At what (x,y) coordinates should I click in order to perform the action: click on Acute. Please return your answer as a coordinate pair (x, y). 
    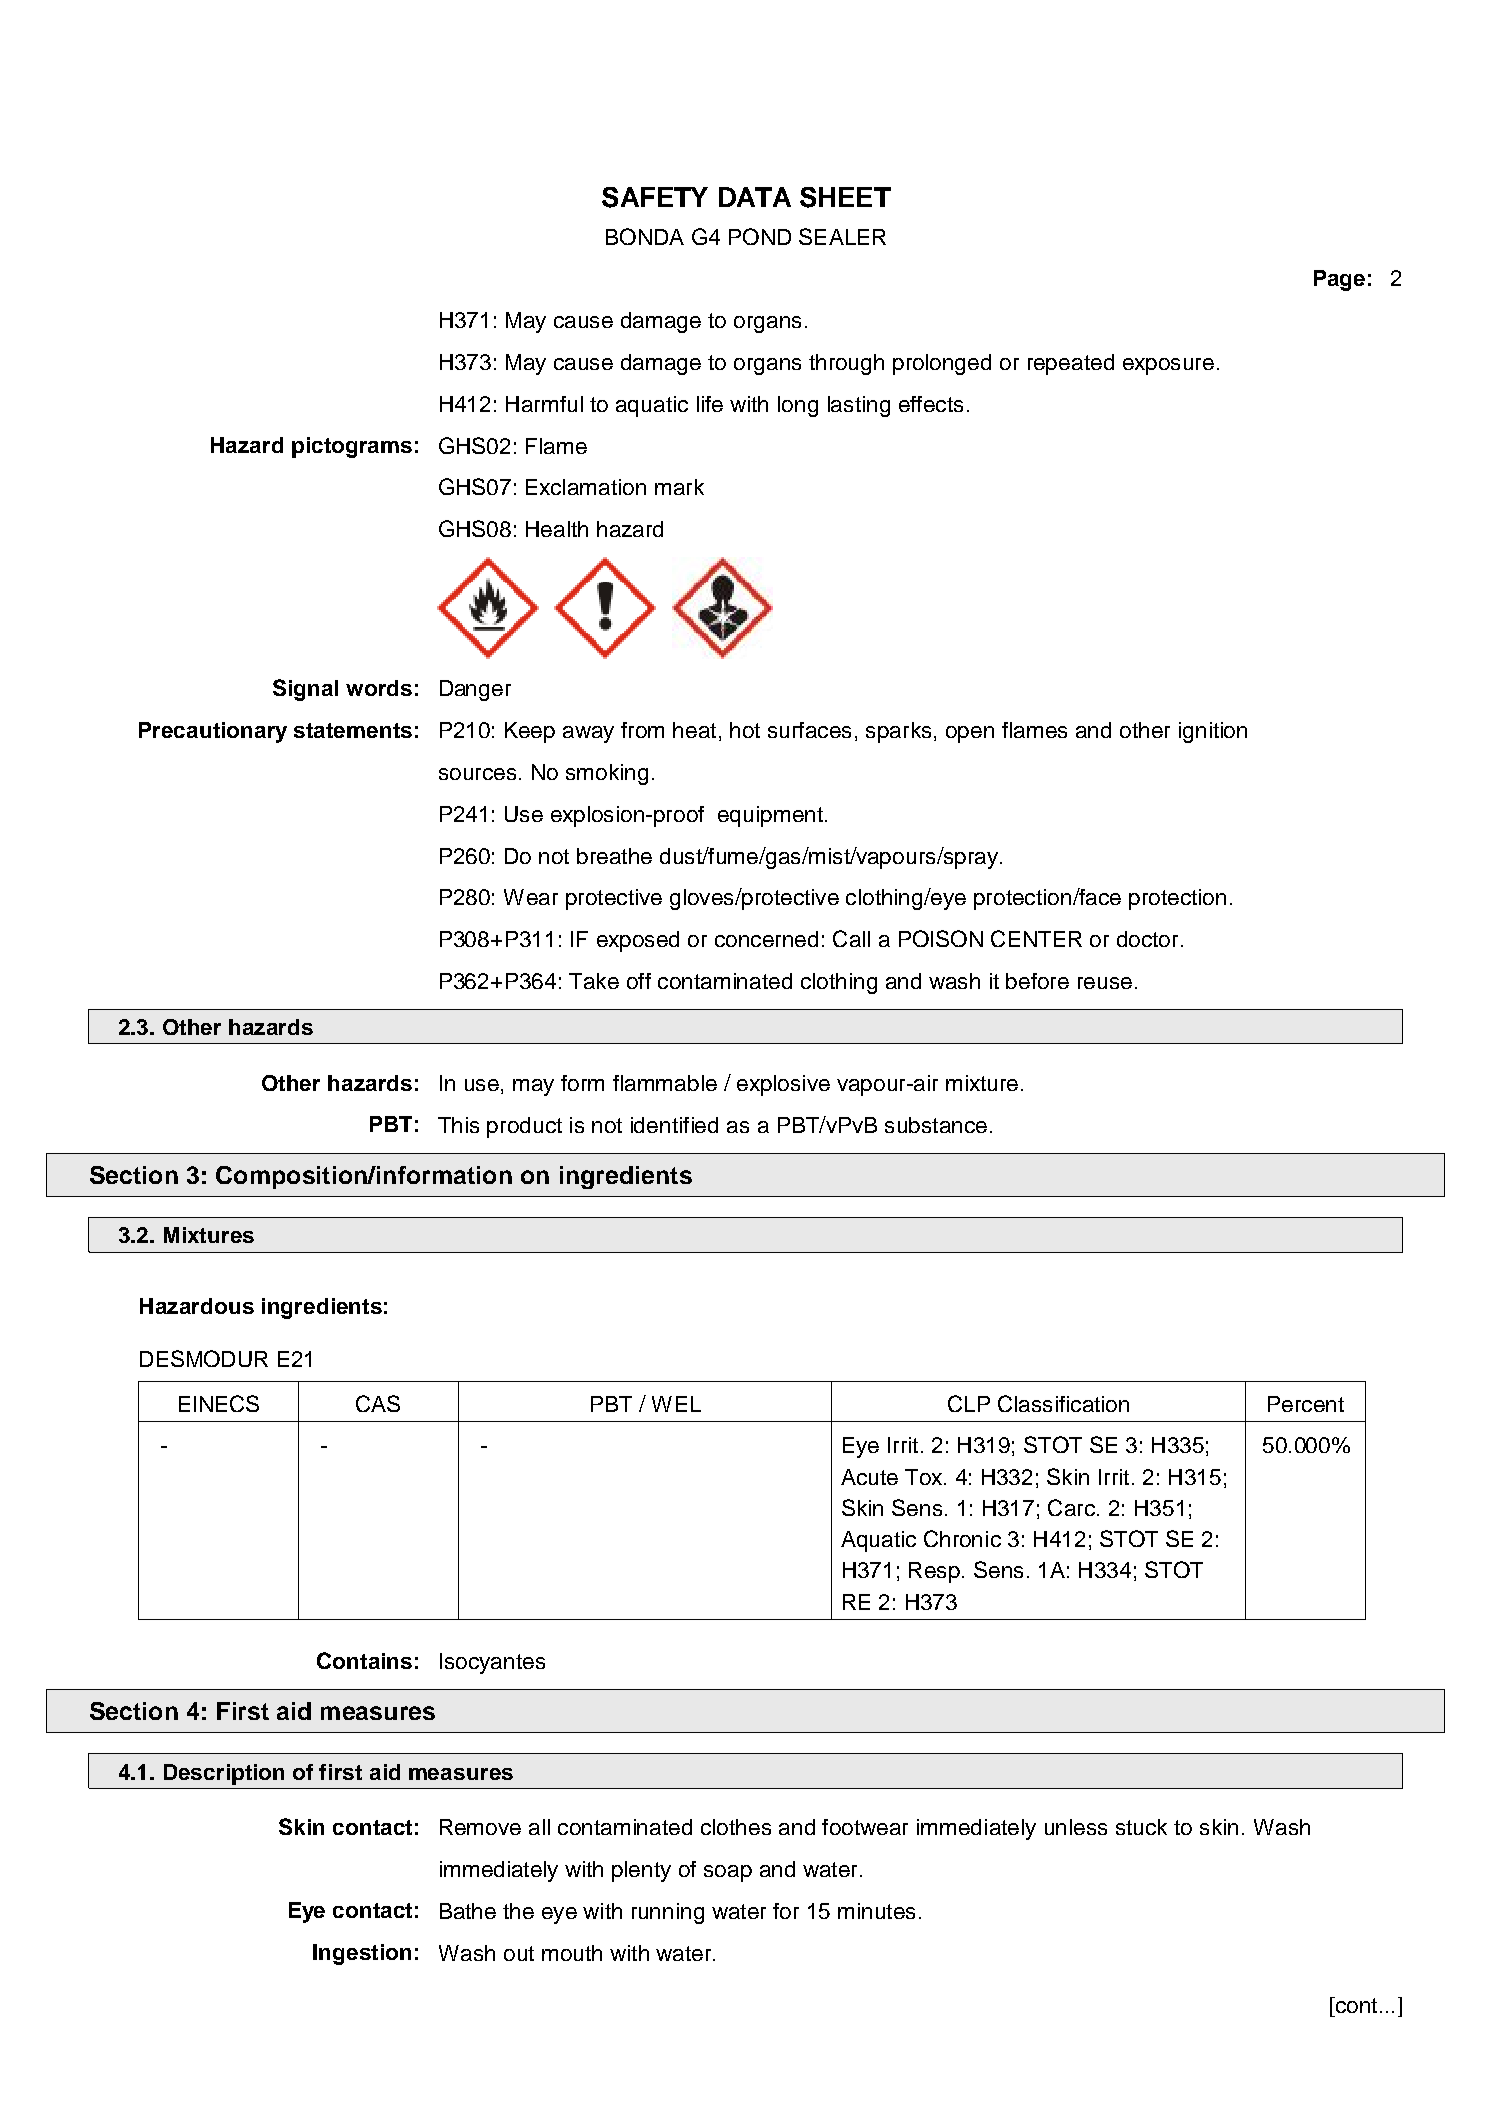
    Looking at the image, I should click on (869, 1477).
